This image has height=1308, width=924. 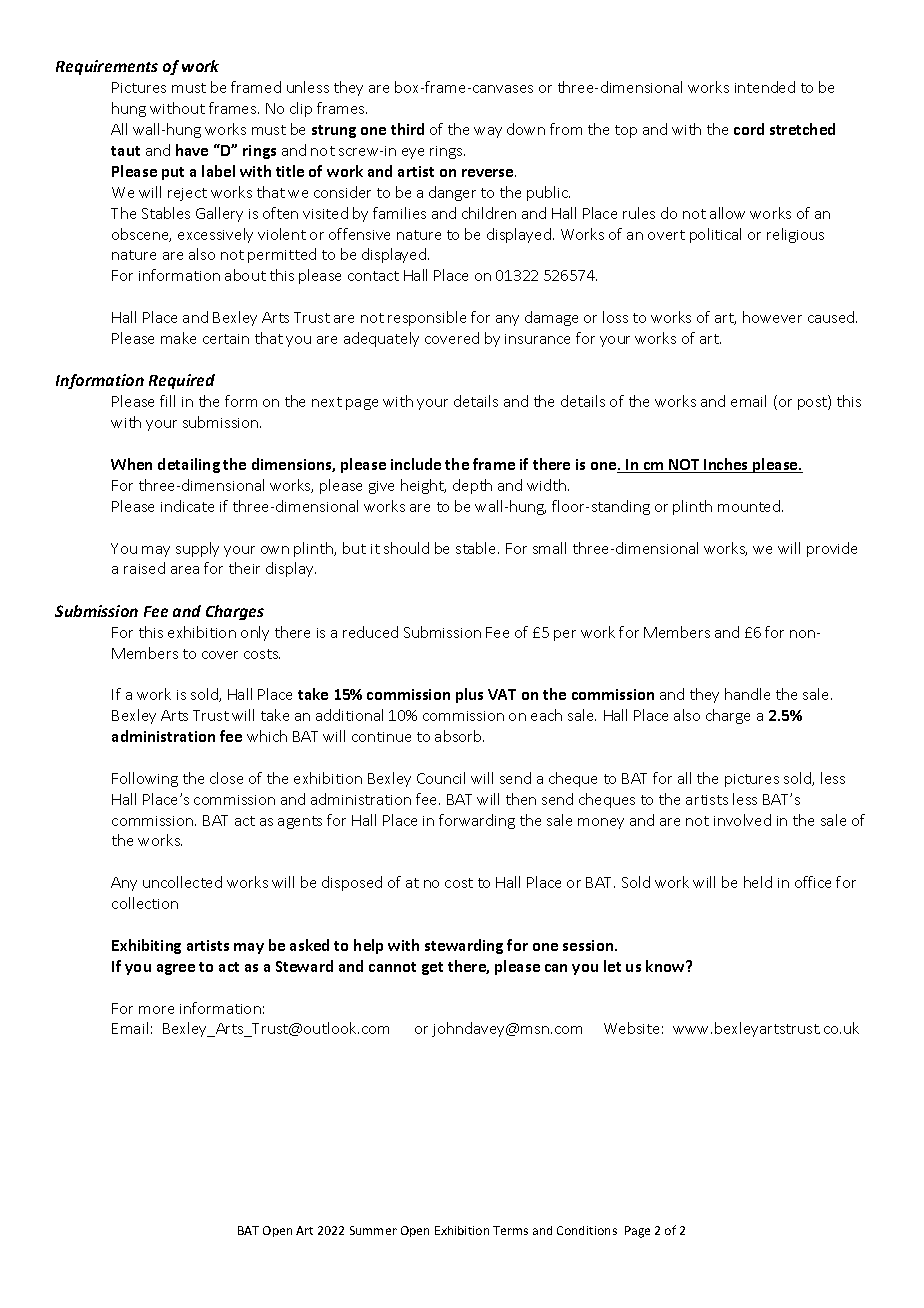 I want to click on Inches, so click(x=726, y=465).
